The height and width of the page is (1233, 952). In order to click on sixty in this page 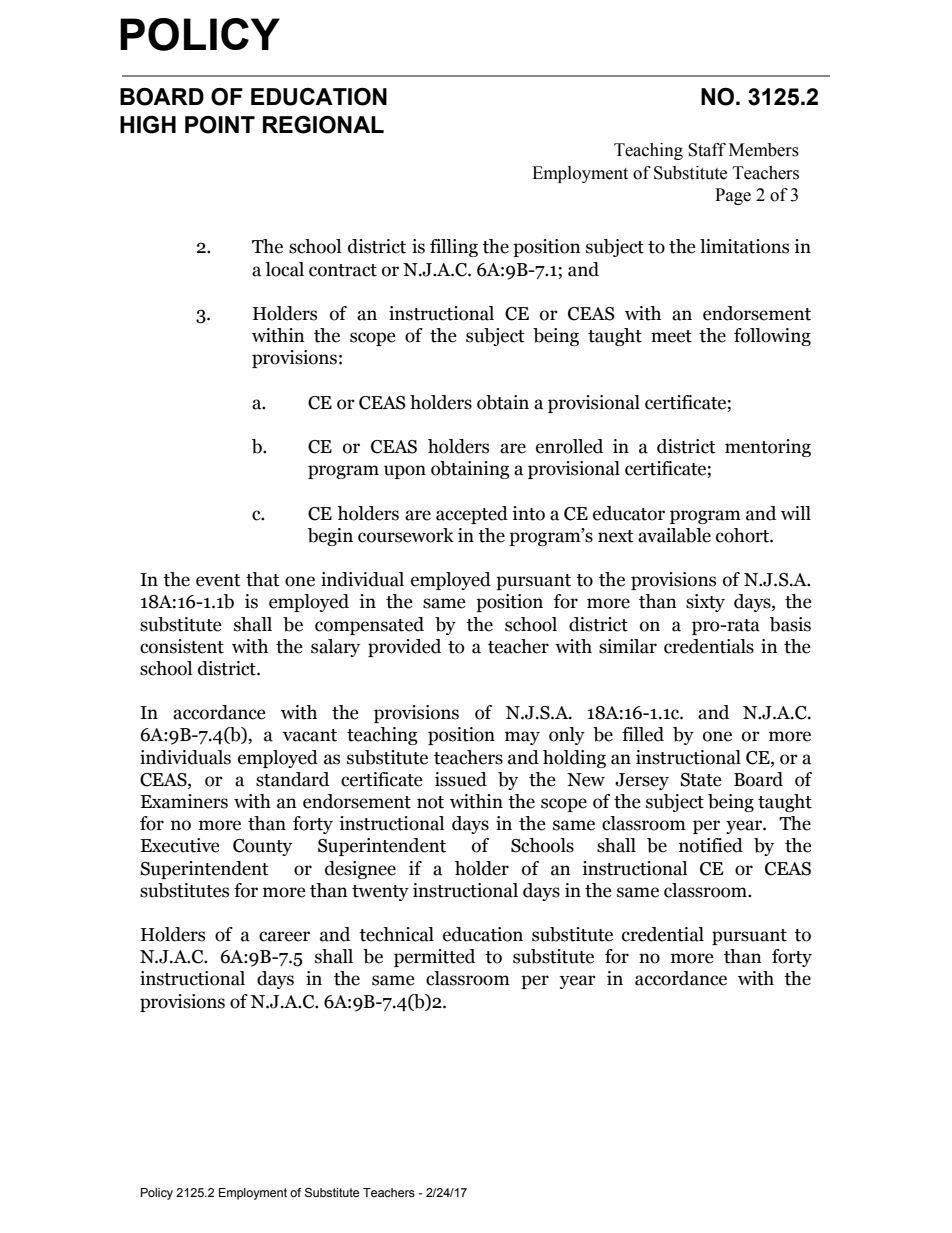, I will do `click(705, 603)`.
